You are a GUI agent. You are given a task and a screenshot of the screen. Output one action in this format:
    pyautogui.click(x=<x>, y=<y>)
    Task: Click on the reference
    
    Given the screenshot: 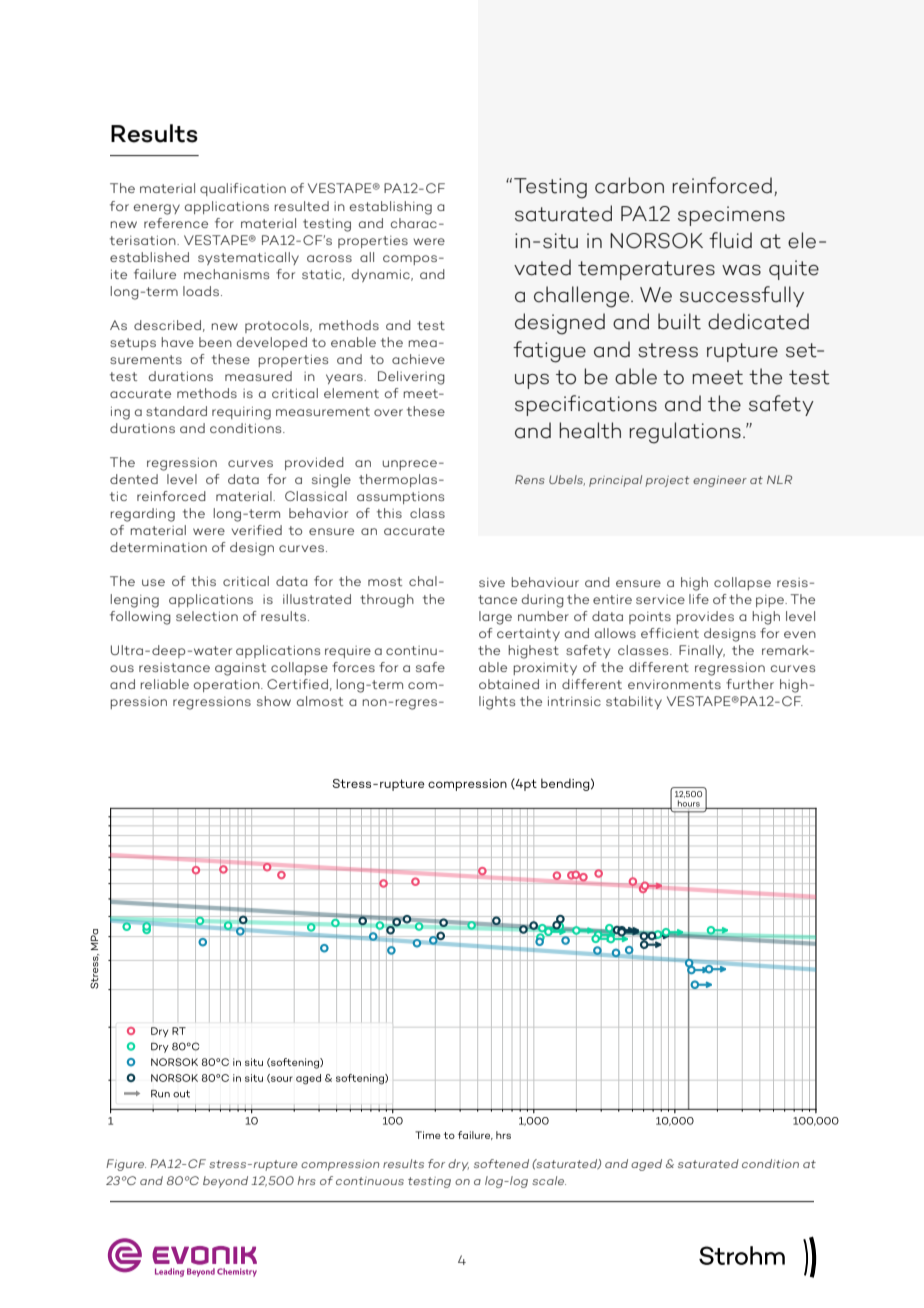 What is the action you would take?
    pyautogui.click(x=176, y=223)
